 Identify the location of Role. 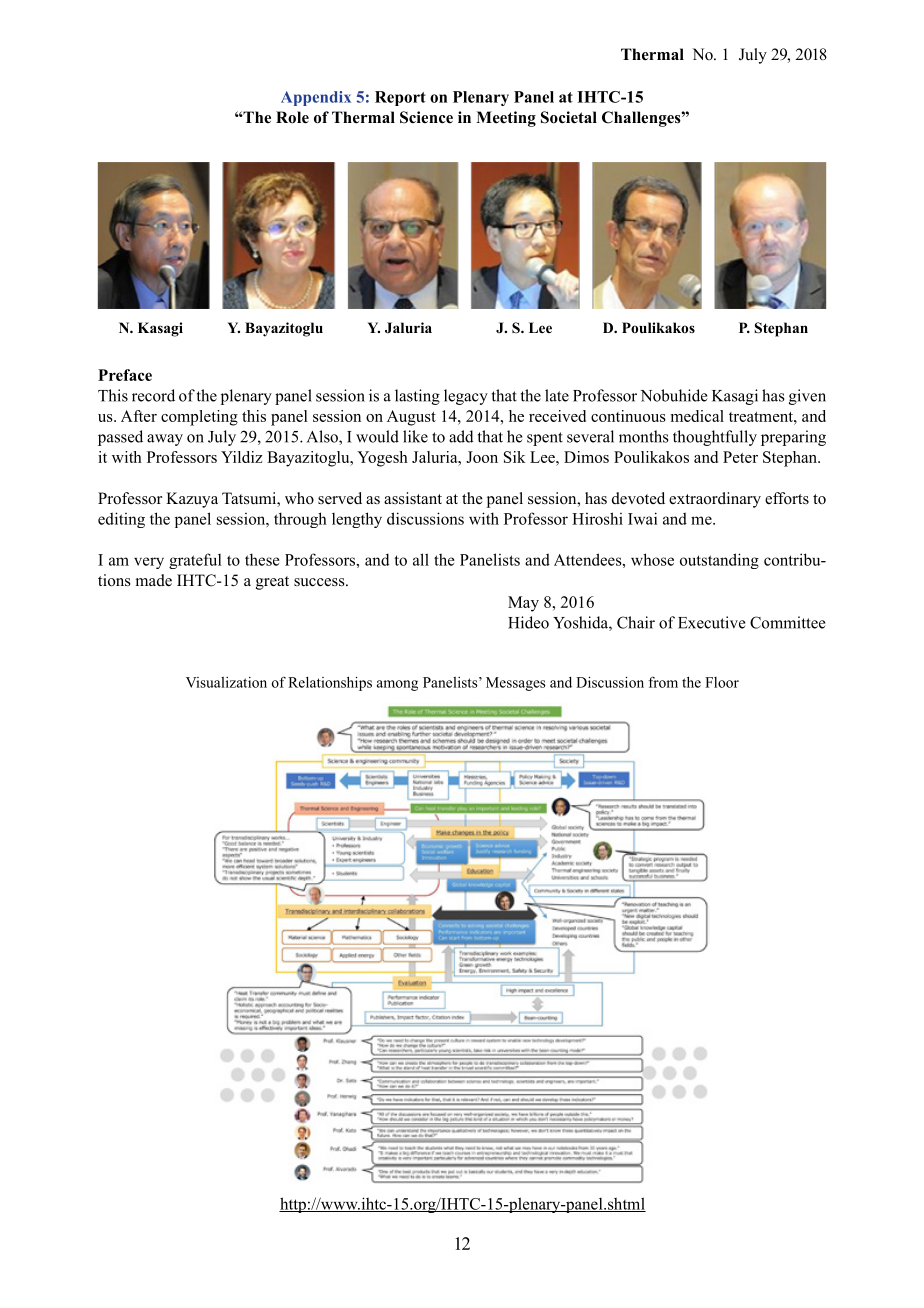
(292, 117).
